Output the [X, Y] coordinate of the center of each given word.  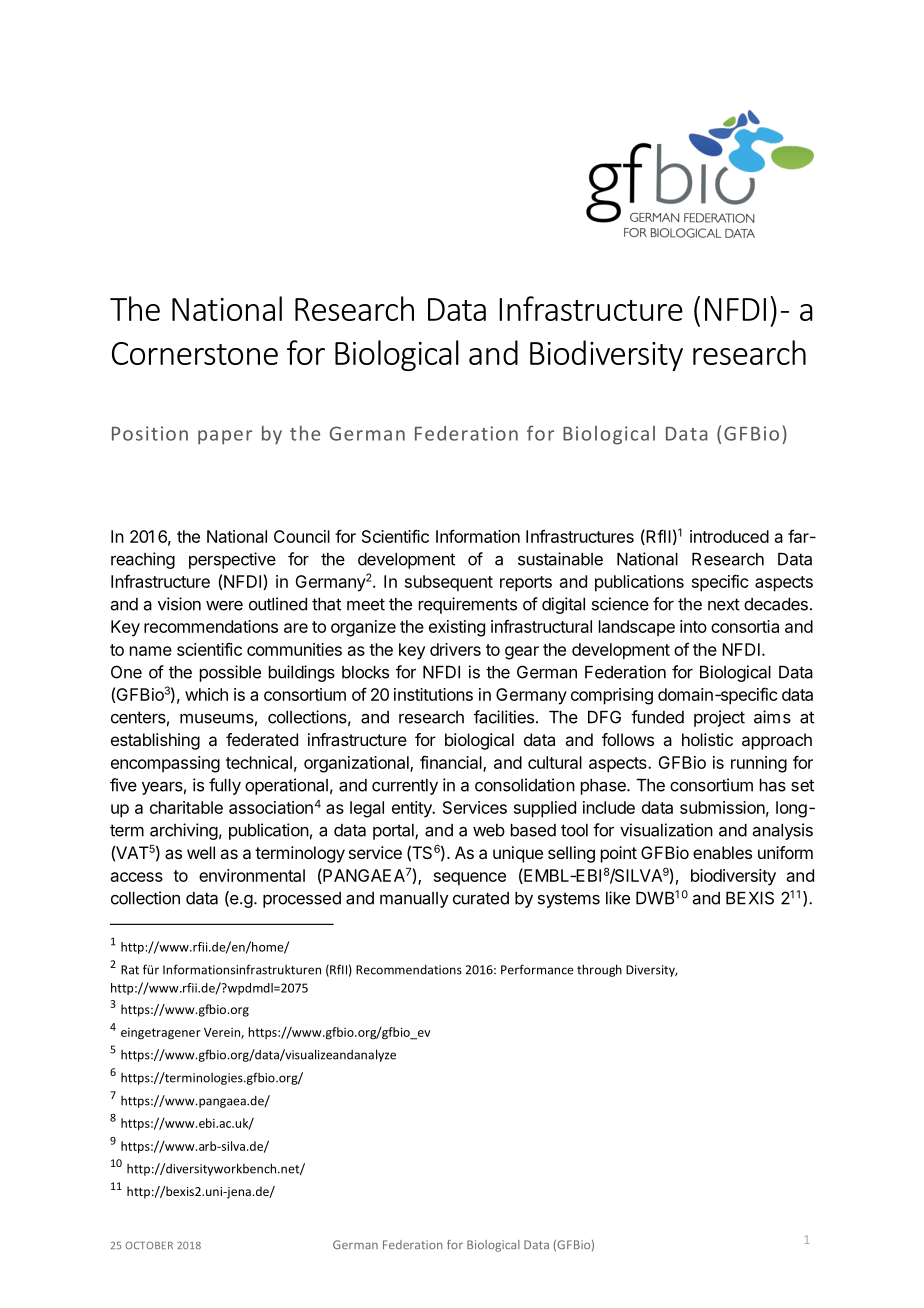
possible [230, 673]
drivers [455, 649]
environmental [252, 875]
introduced [729, 536]
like [618, 898]
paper [225, 437]
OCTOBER [149, 1245]
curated [481, 898]
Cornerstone [195, 353]
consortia [745, 626]
